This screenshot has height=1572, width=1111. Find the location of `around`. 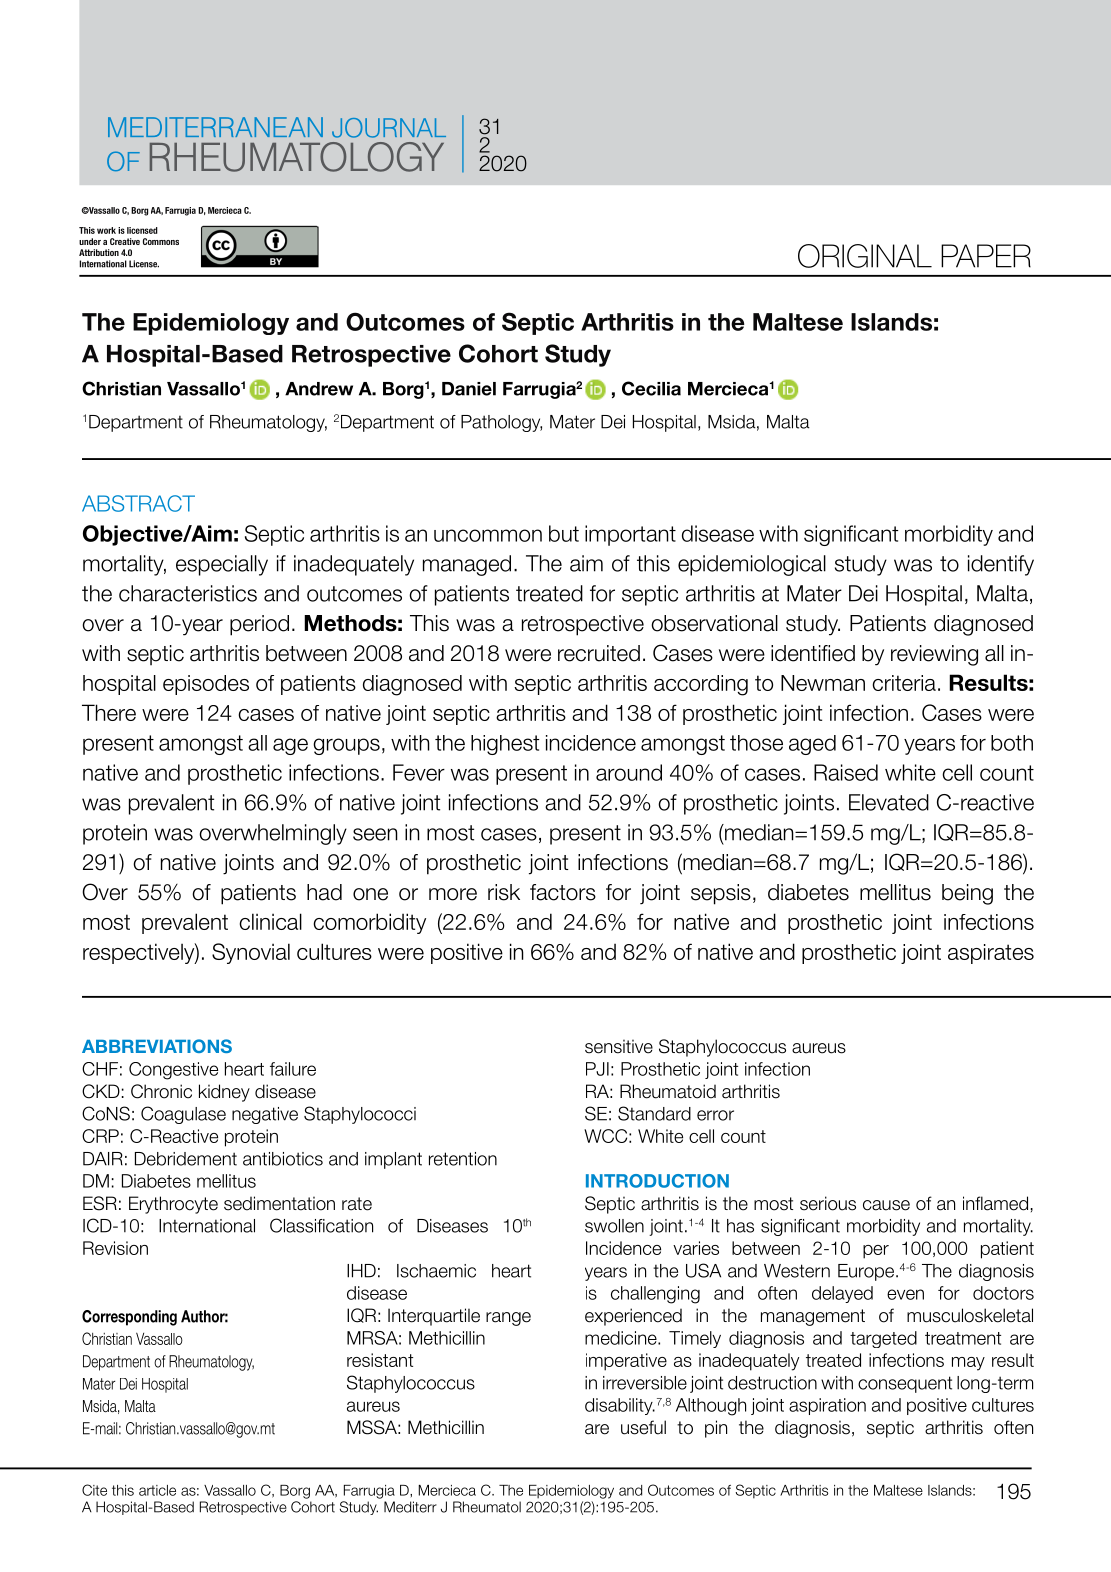

around is located at coordinates (629, 772).
